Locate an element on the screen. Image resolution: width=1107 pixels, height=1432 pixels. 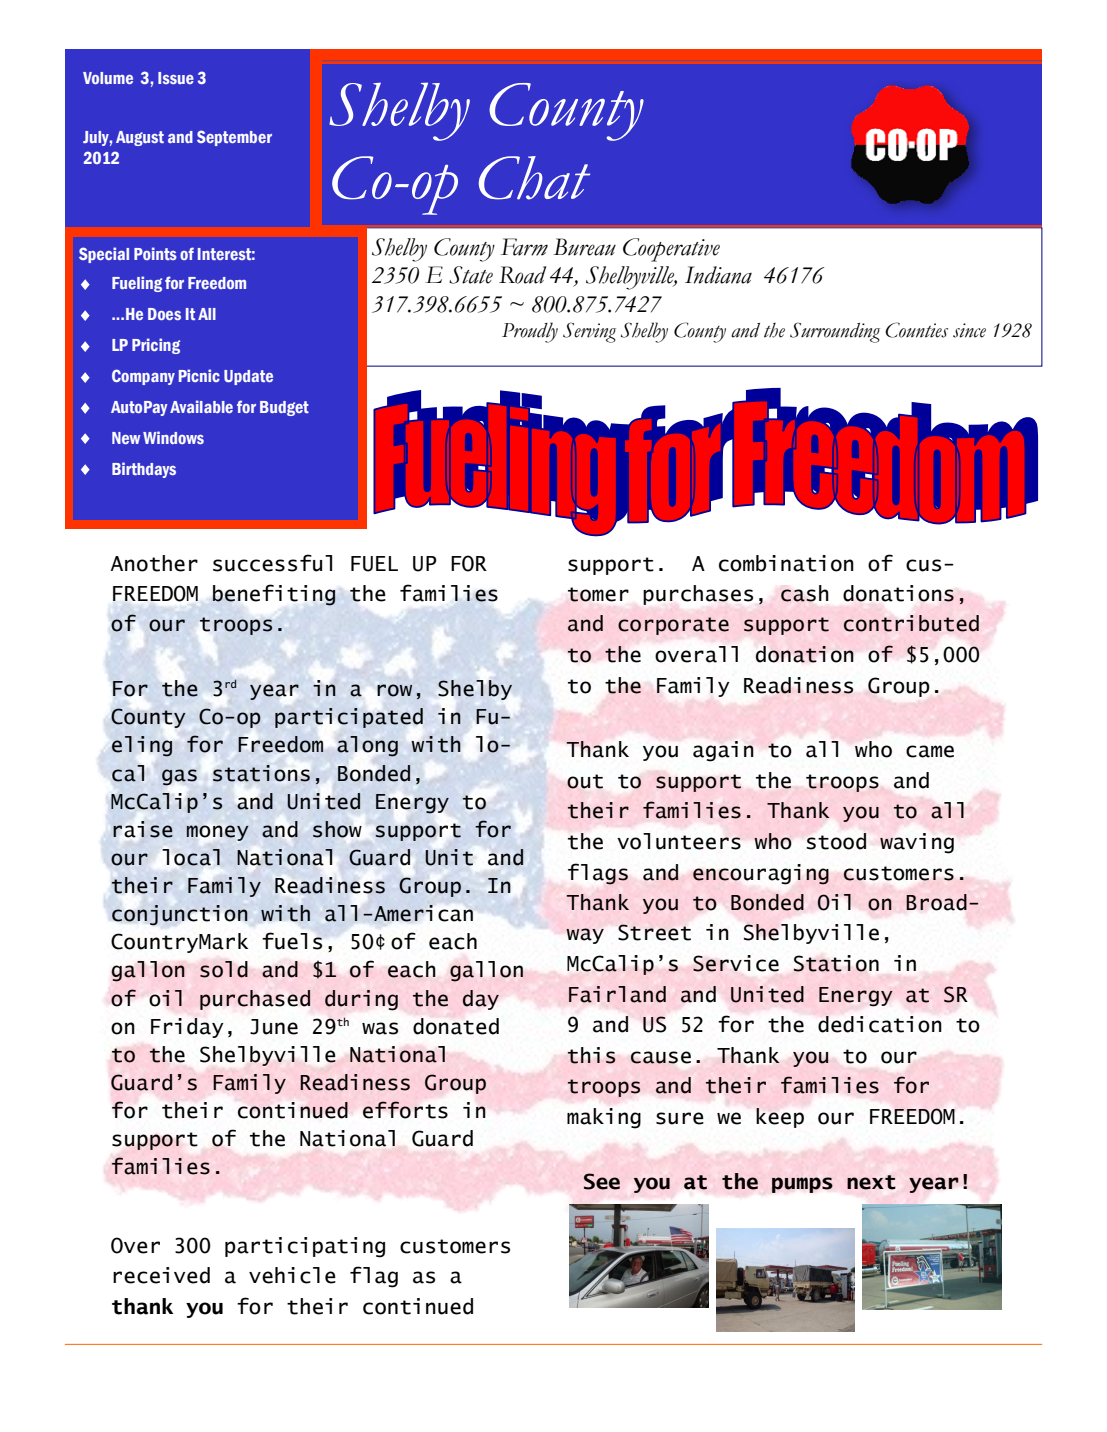
this is located at coordinates (592, 1055).
